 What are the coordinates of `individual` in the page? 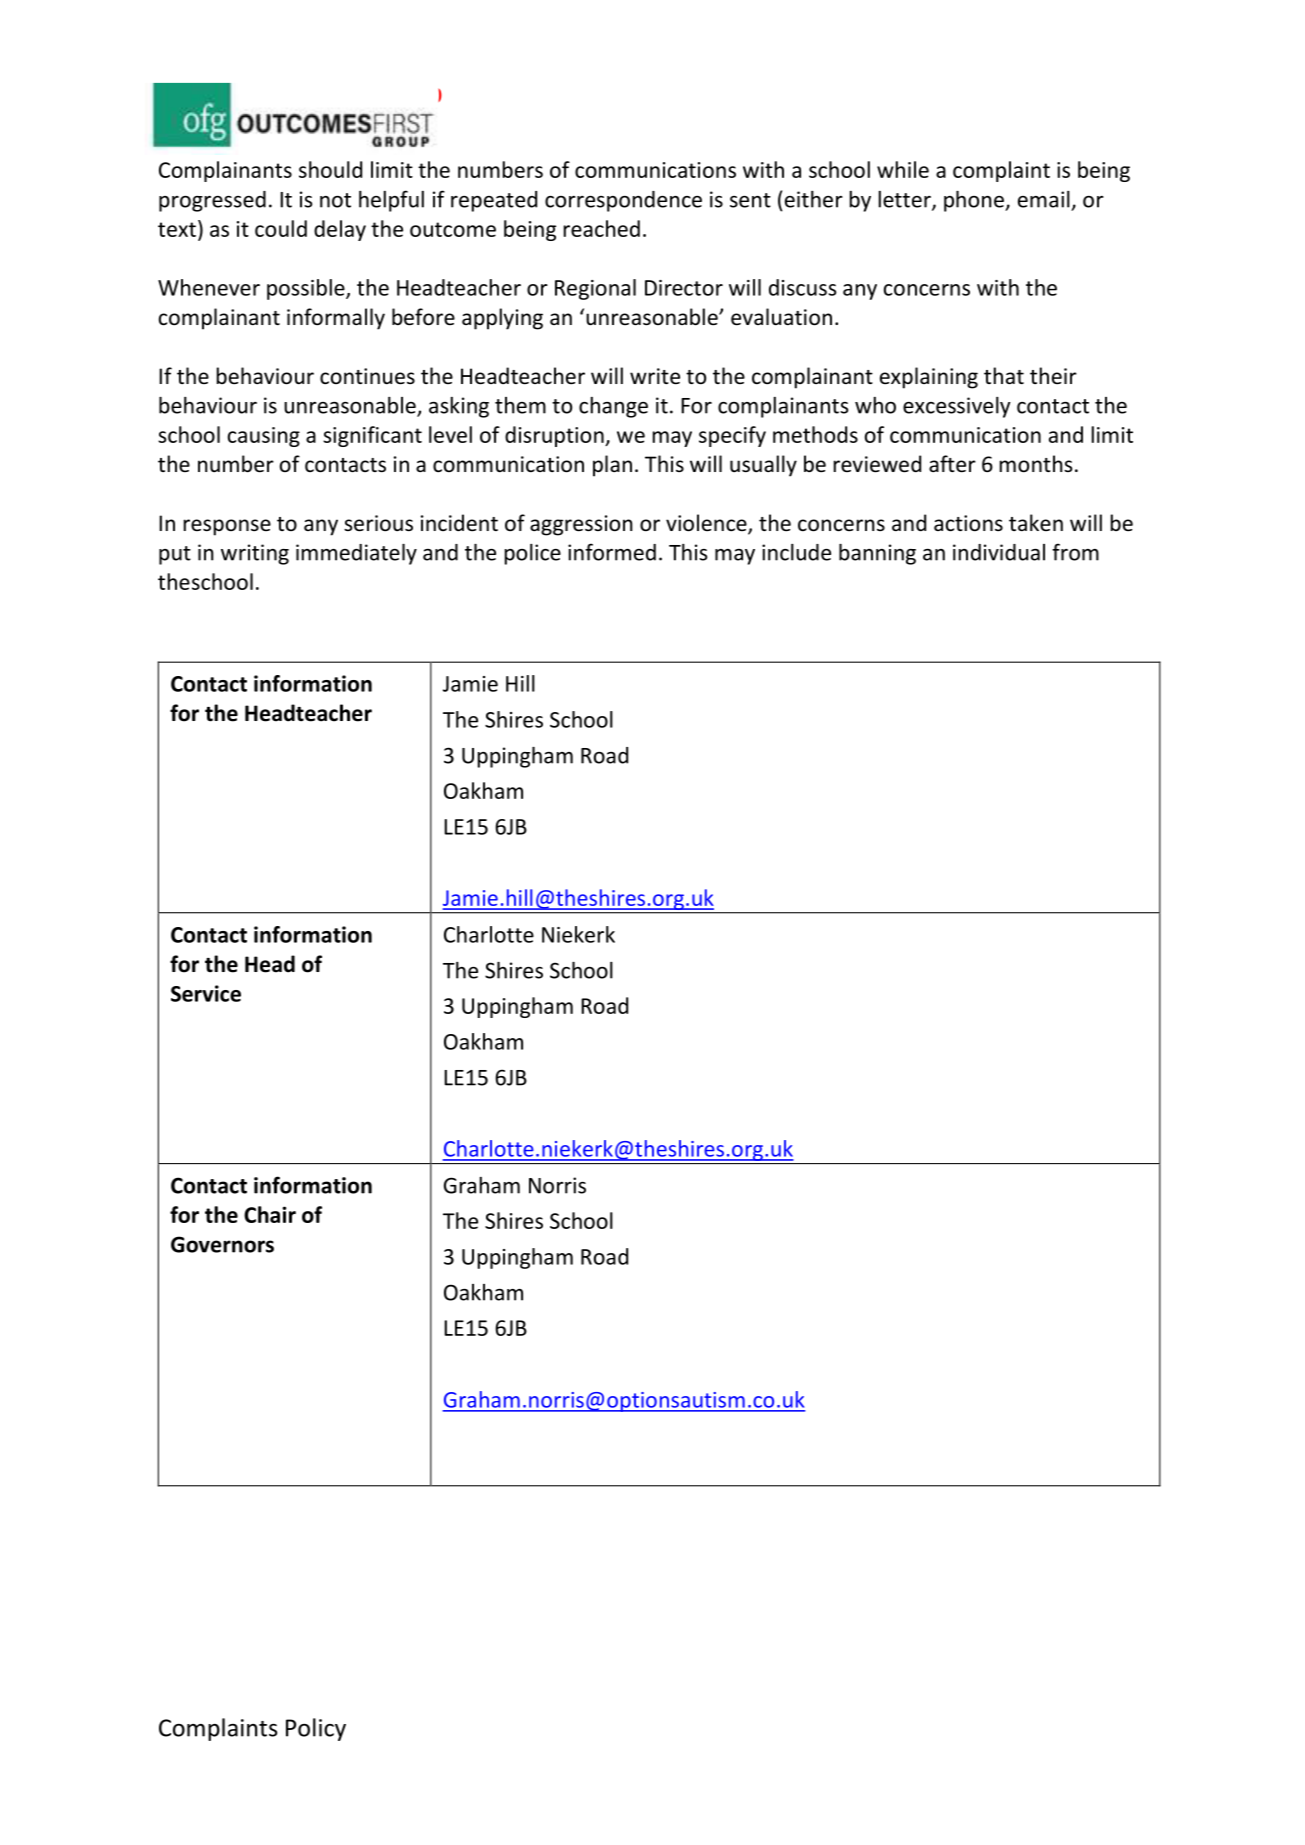 It's located at (999, 552).
